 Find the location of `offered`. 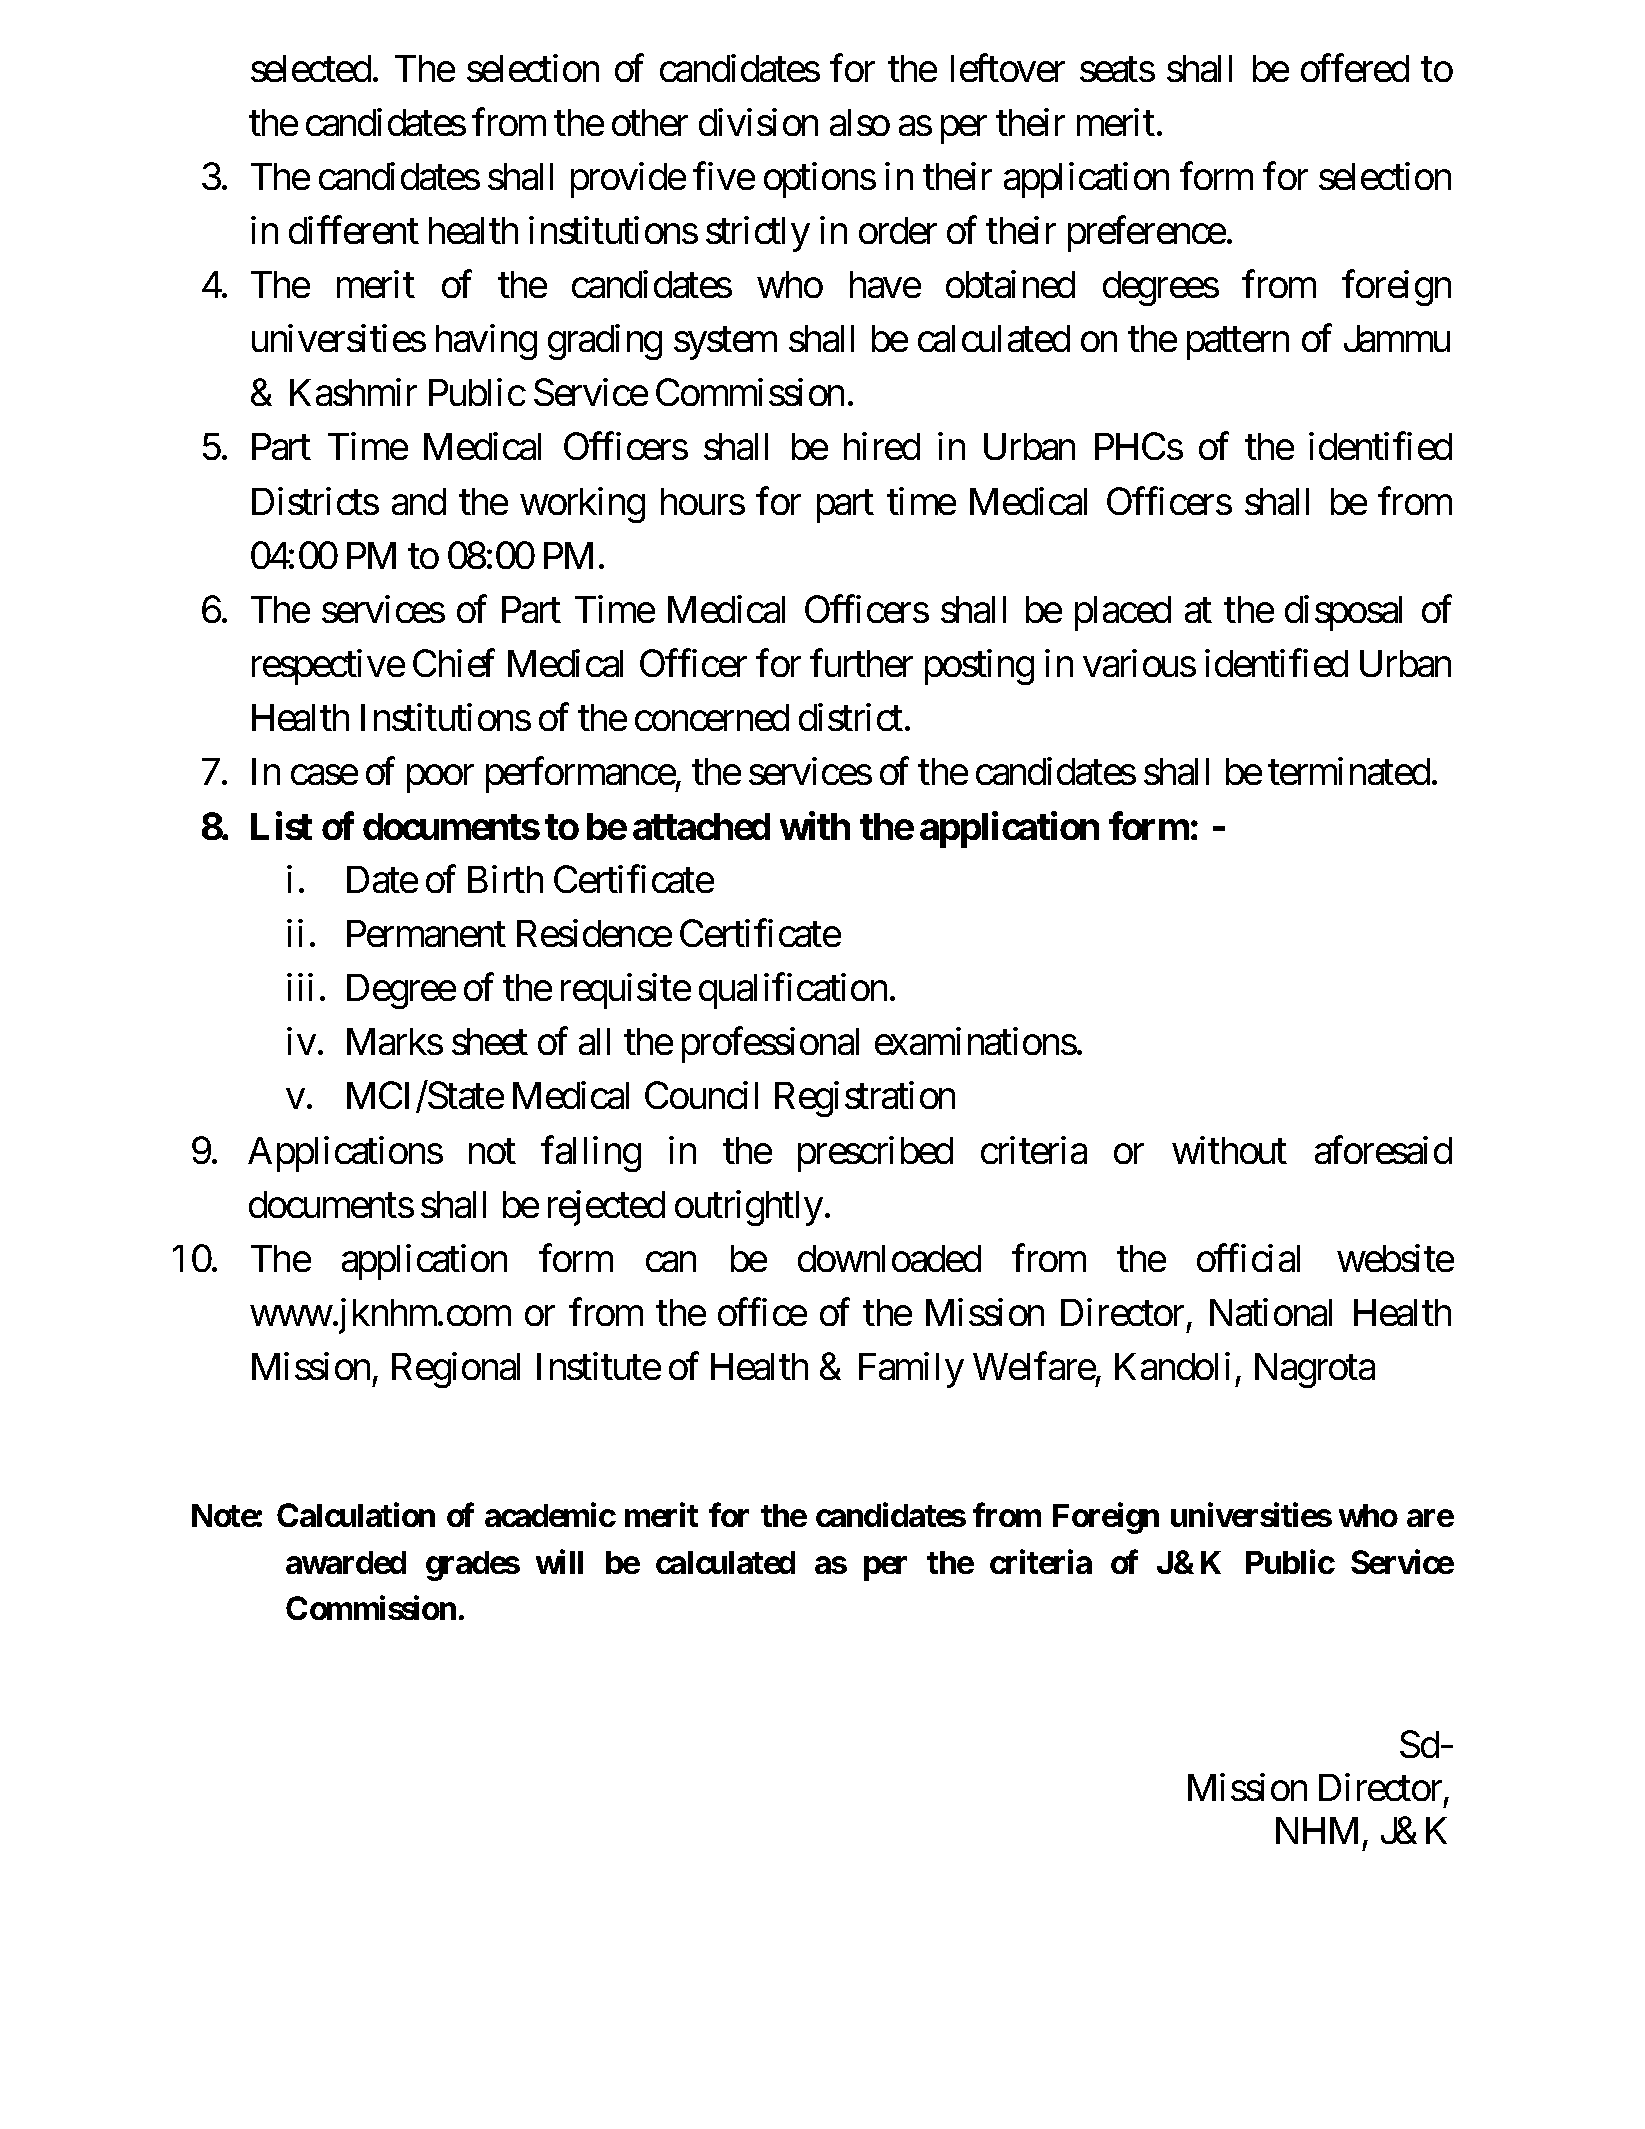

offered is located at coordinates (1355, 68).
